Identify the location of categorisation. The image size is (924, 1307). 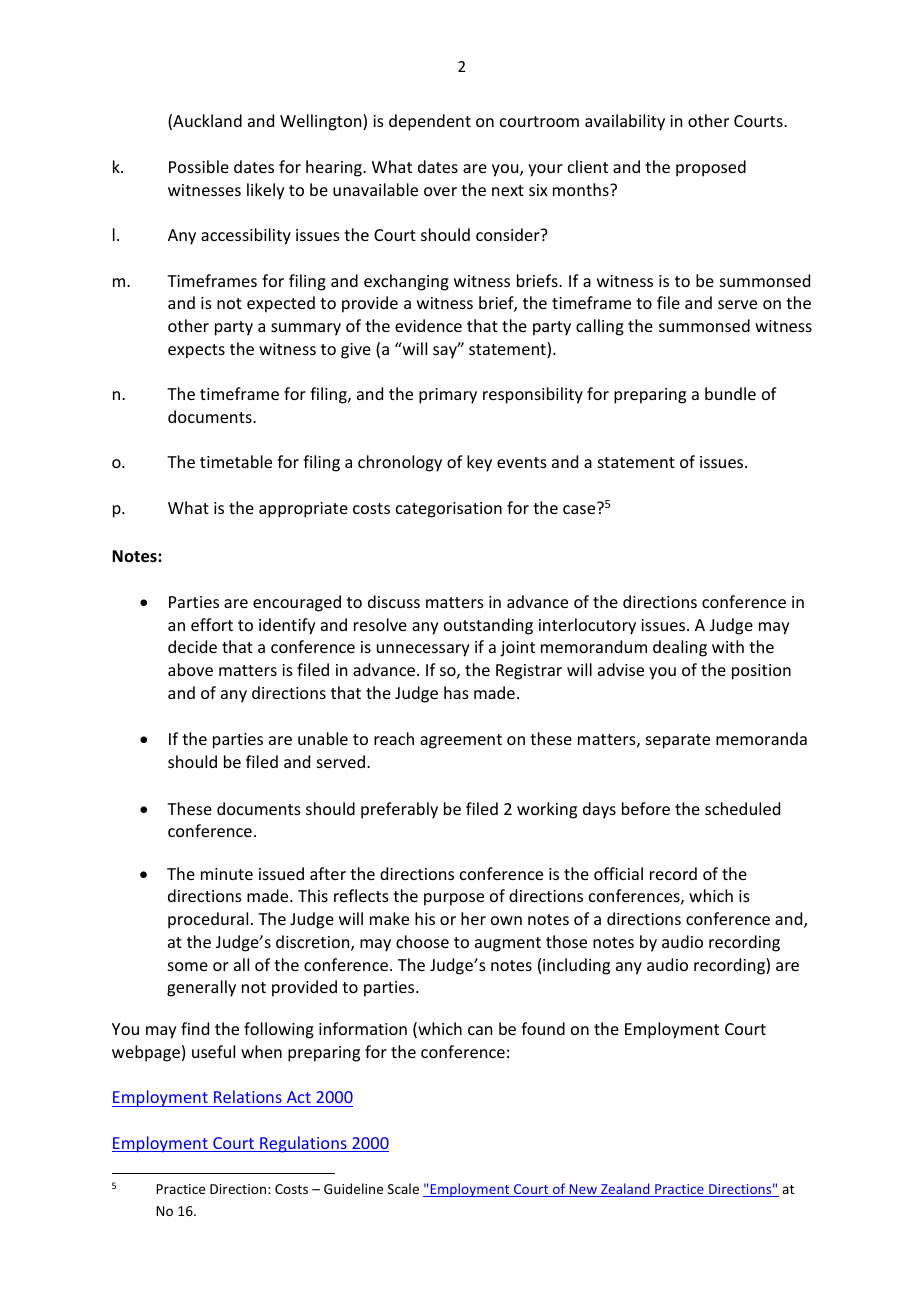
(449, 510).
